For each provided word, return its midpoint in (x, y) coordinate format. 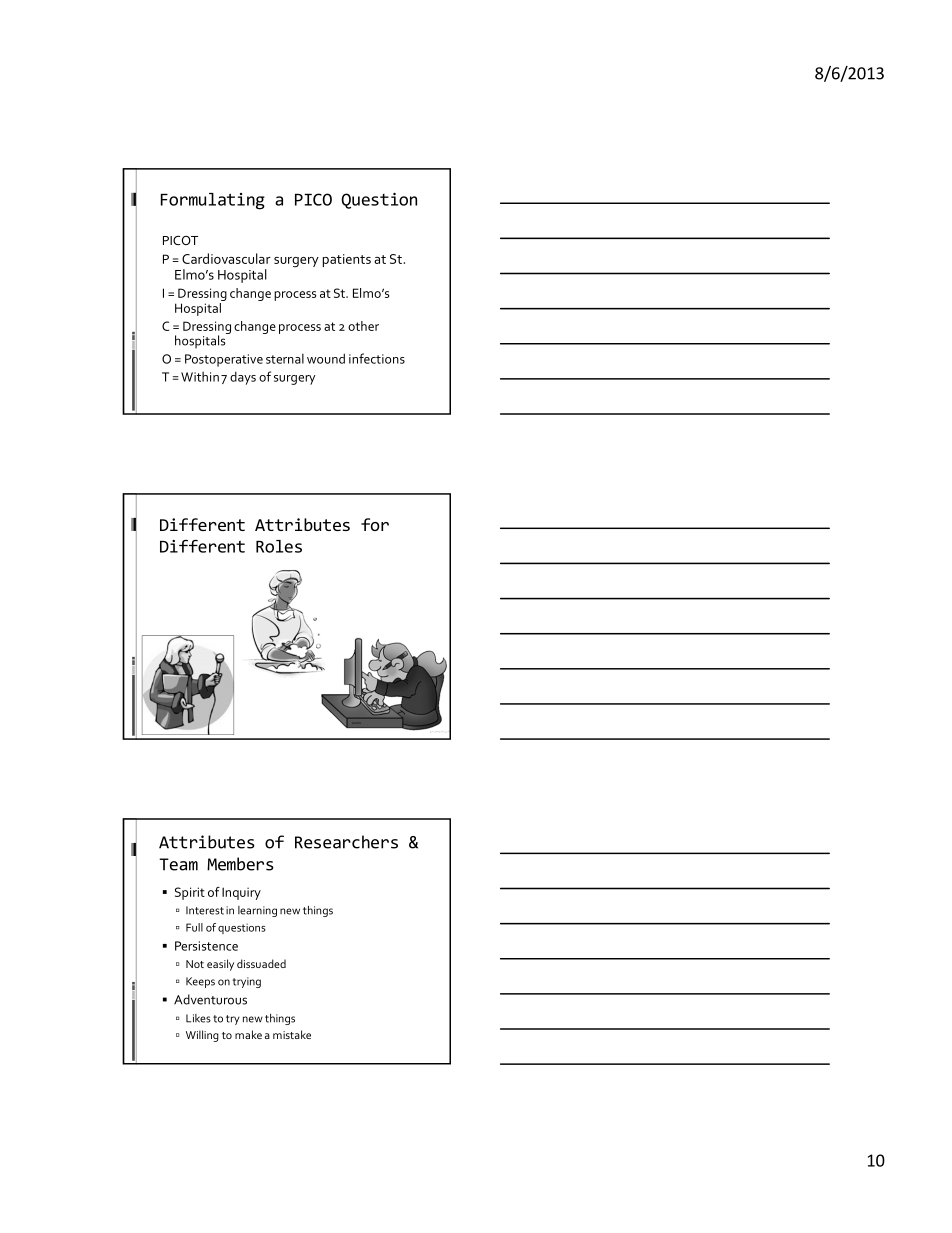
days (243, 378)
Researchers (346, 842)
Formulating (213, 201)
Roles (279, 546)
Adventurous (210, 999)
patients (347, 260)
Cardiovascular (226, 258)
